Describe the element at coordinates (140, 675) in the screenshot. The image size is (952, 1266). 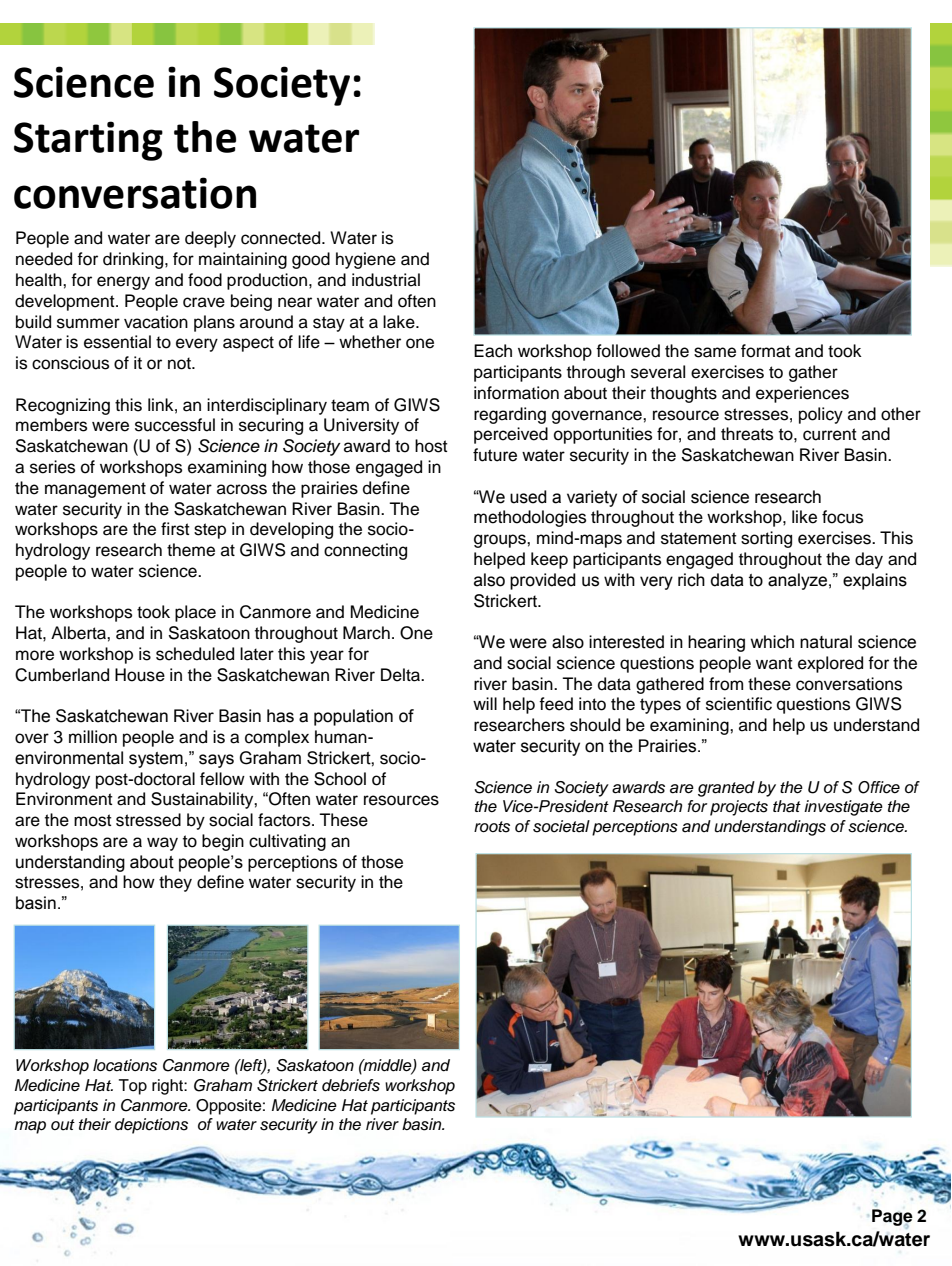
I see `House` at that location.
